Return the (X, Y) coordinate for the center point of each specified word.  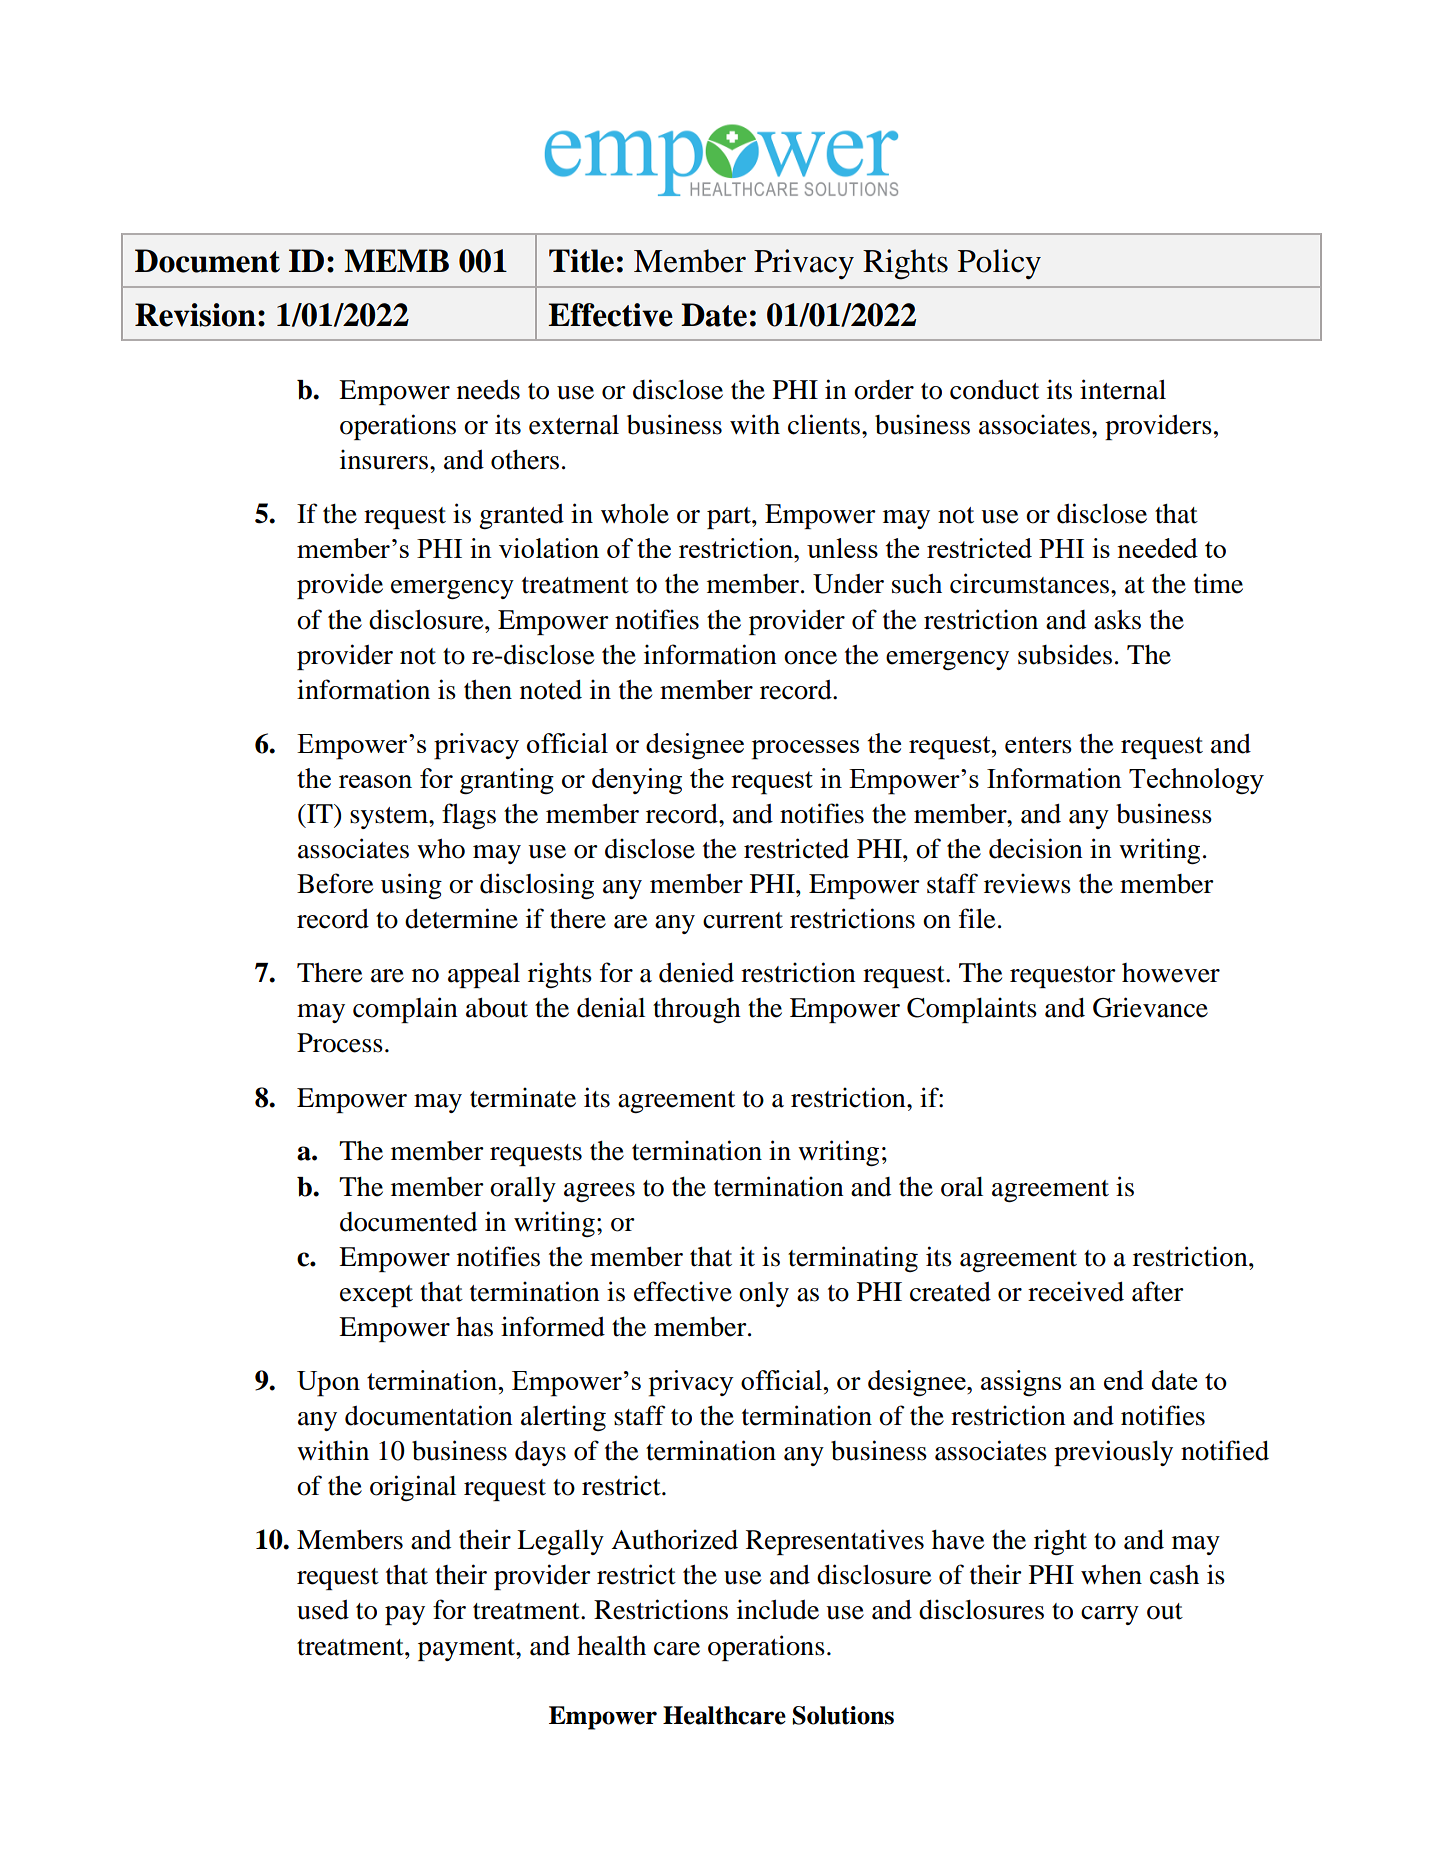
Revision (195, 315)
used (323, 1610)
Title (581, 261)
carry (1110, 1615)
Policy (999, 264)
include (778, 1609)
